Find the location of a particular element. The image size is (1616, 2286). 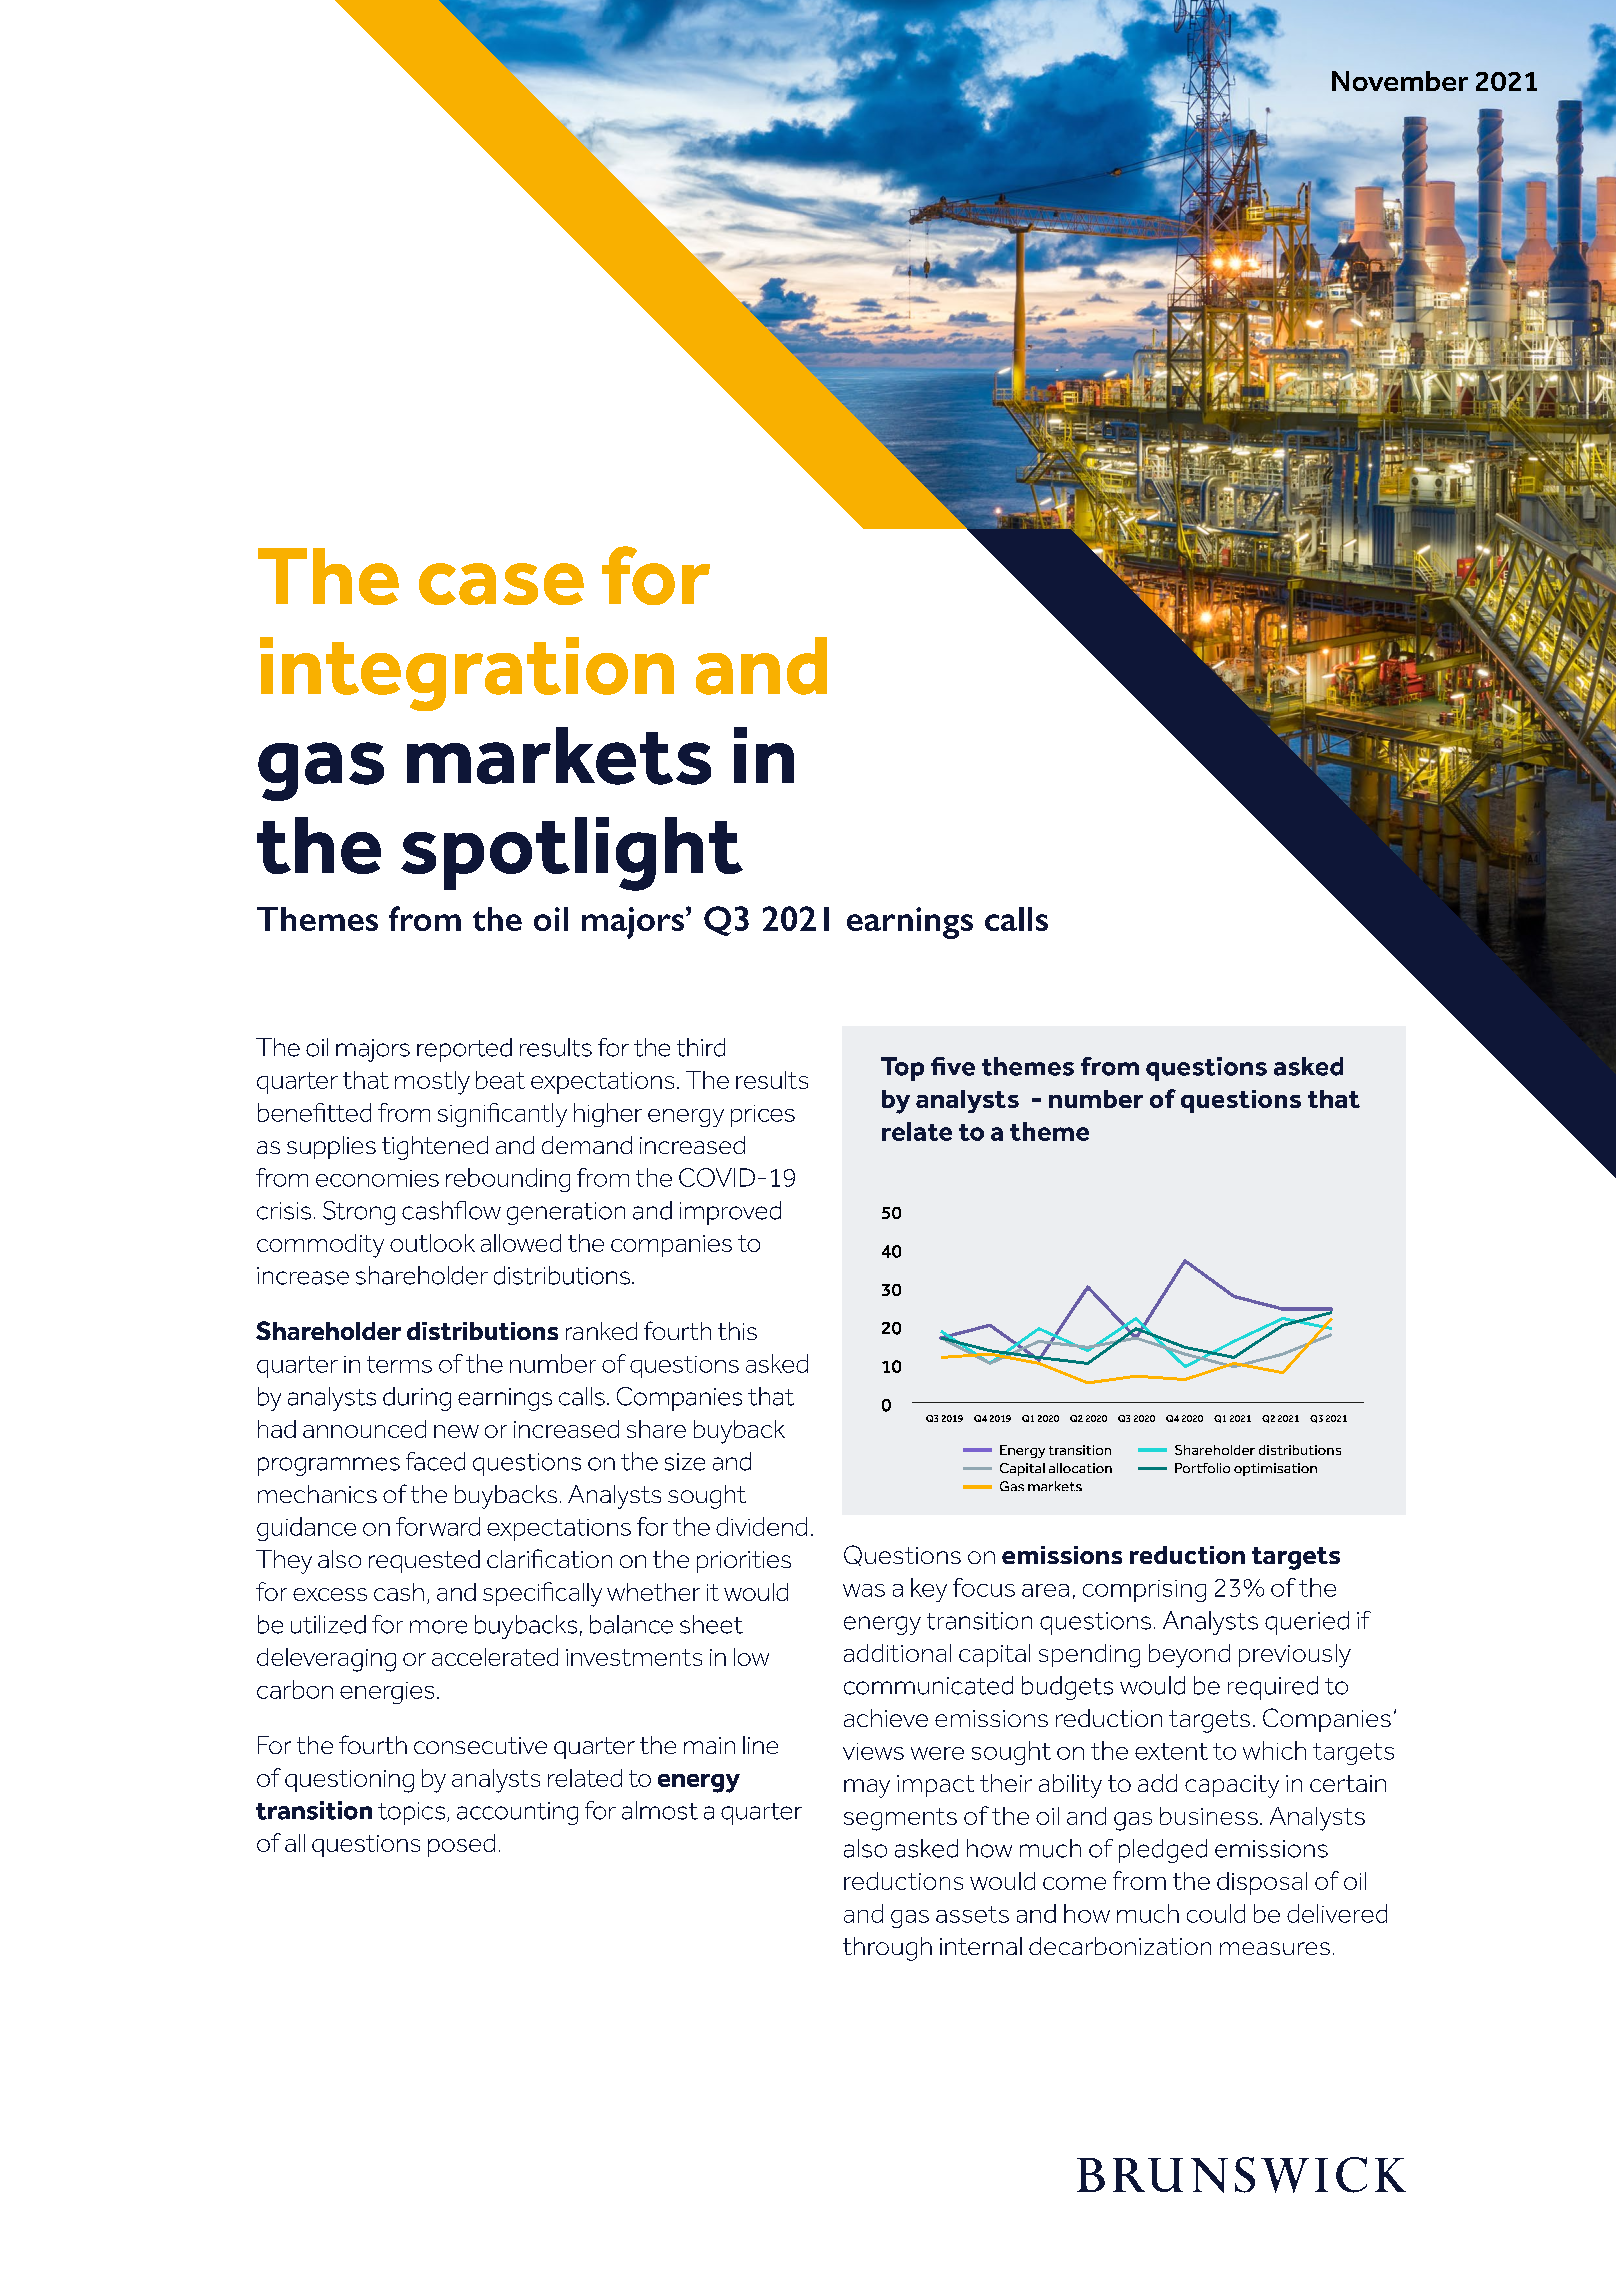

November is located at coordinates (1400, 81).
